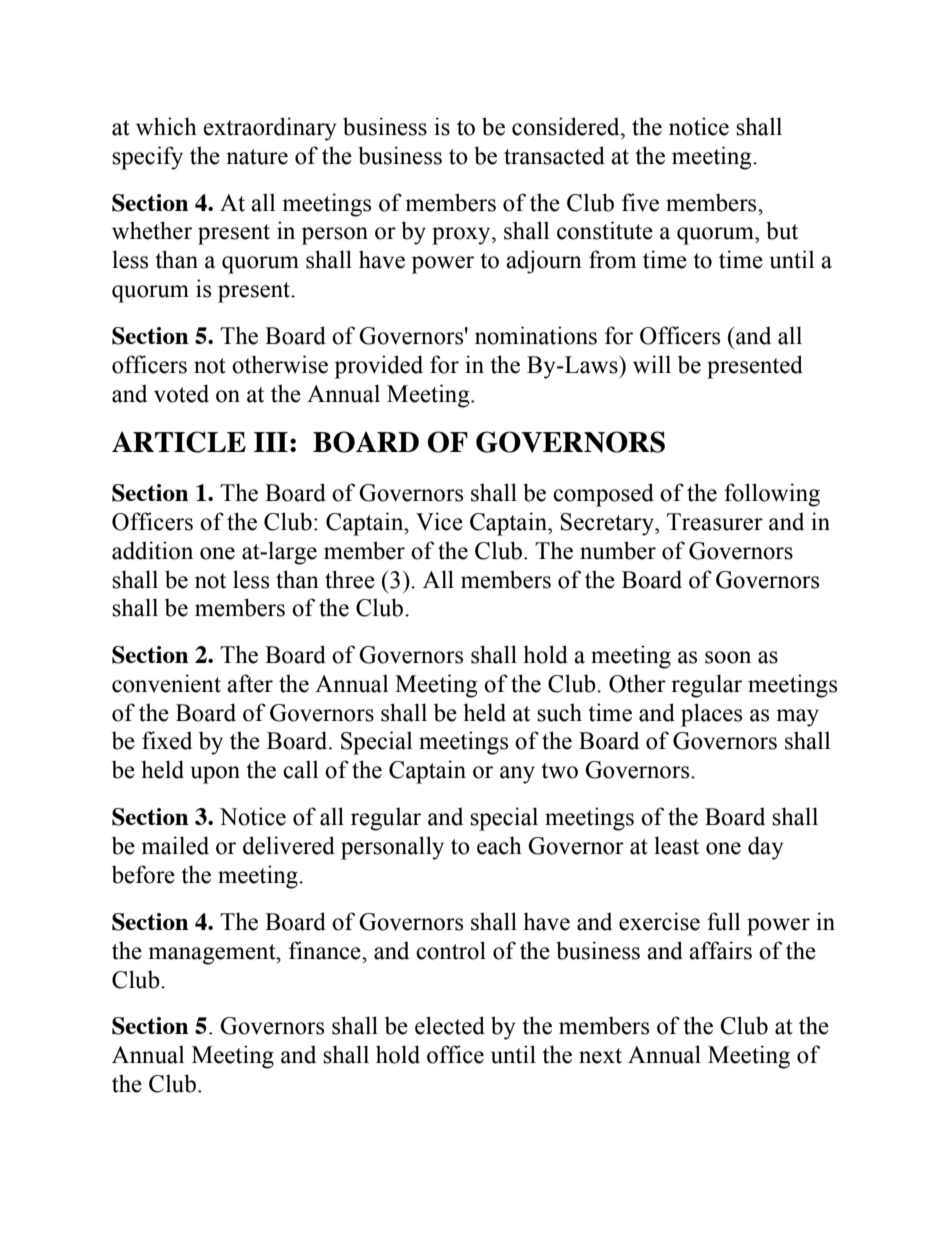 This screenshot has width=952, height=1233. Describe the element at coordinates (728, 657) in the screenshot. I see `soon` at that location.
